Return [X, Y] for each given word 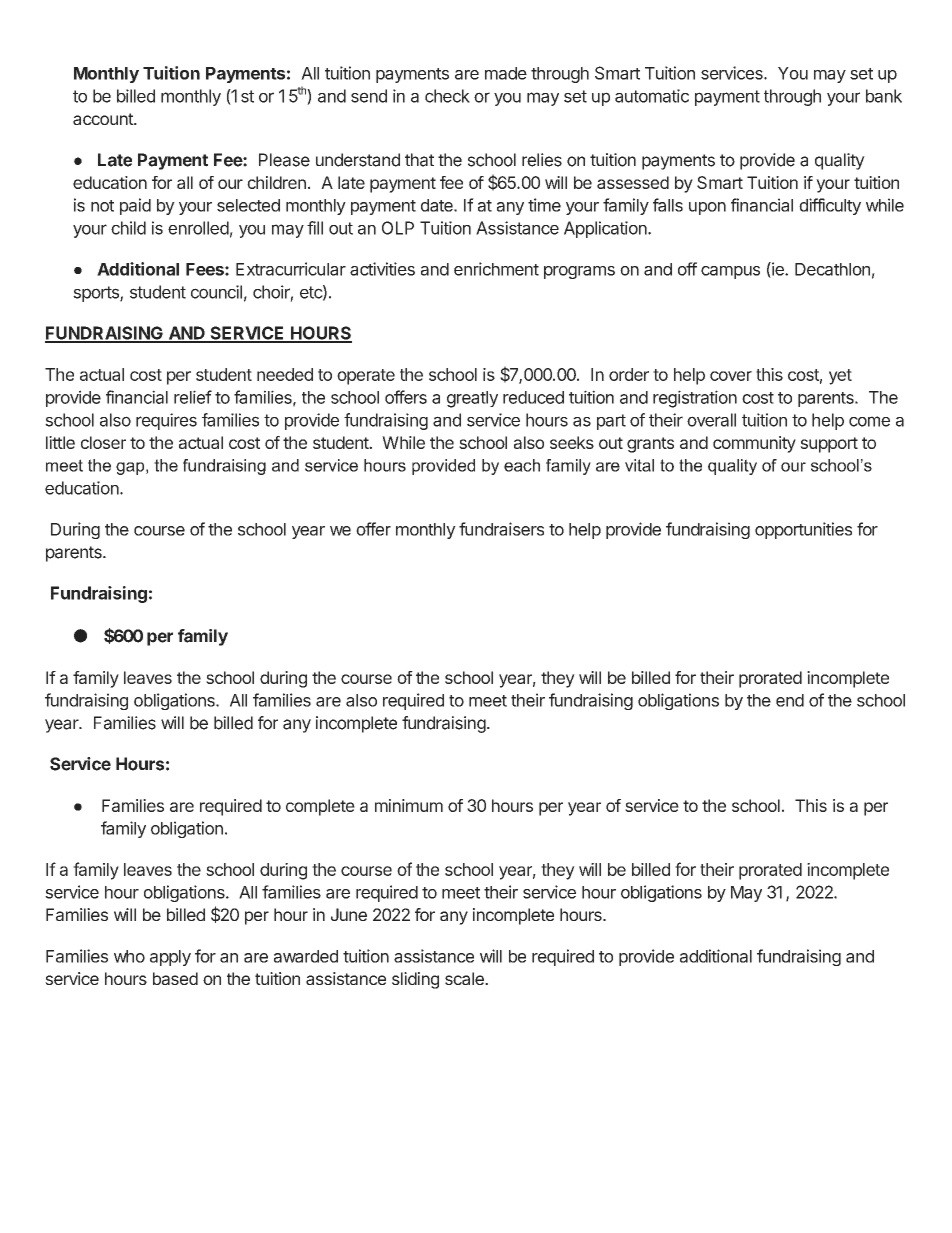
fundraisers [501, 529]
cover [731, 376]
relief [193, 397]
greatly [472, 399]
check [447, 96]
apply [170, 958]
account [104, 119]
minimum [409, 805]
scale [465, 978]
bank [884, 96]
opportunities [803, 530]
